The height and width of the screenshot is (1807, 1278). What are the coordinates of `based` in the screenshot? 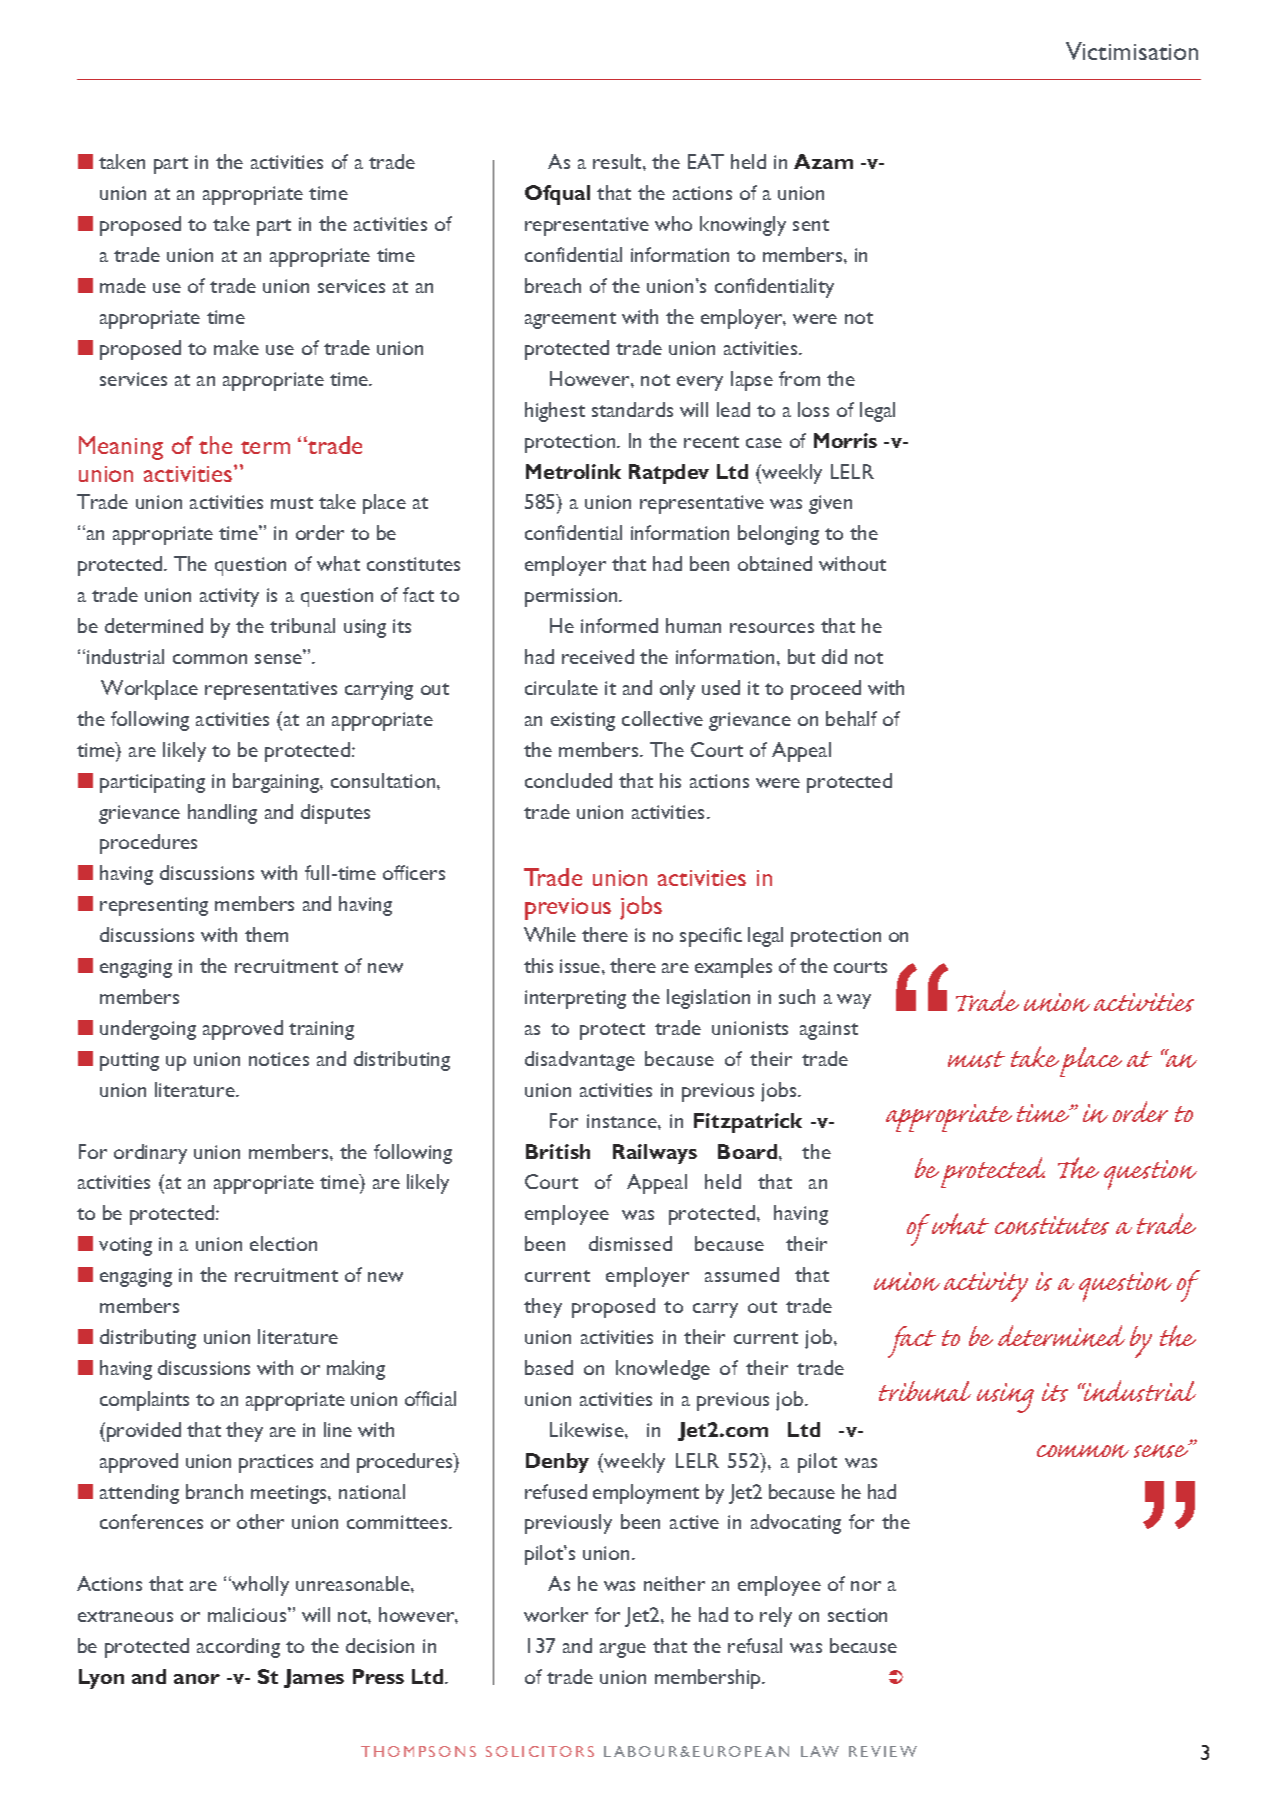 It's located at (549, 1367).
